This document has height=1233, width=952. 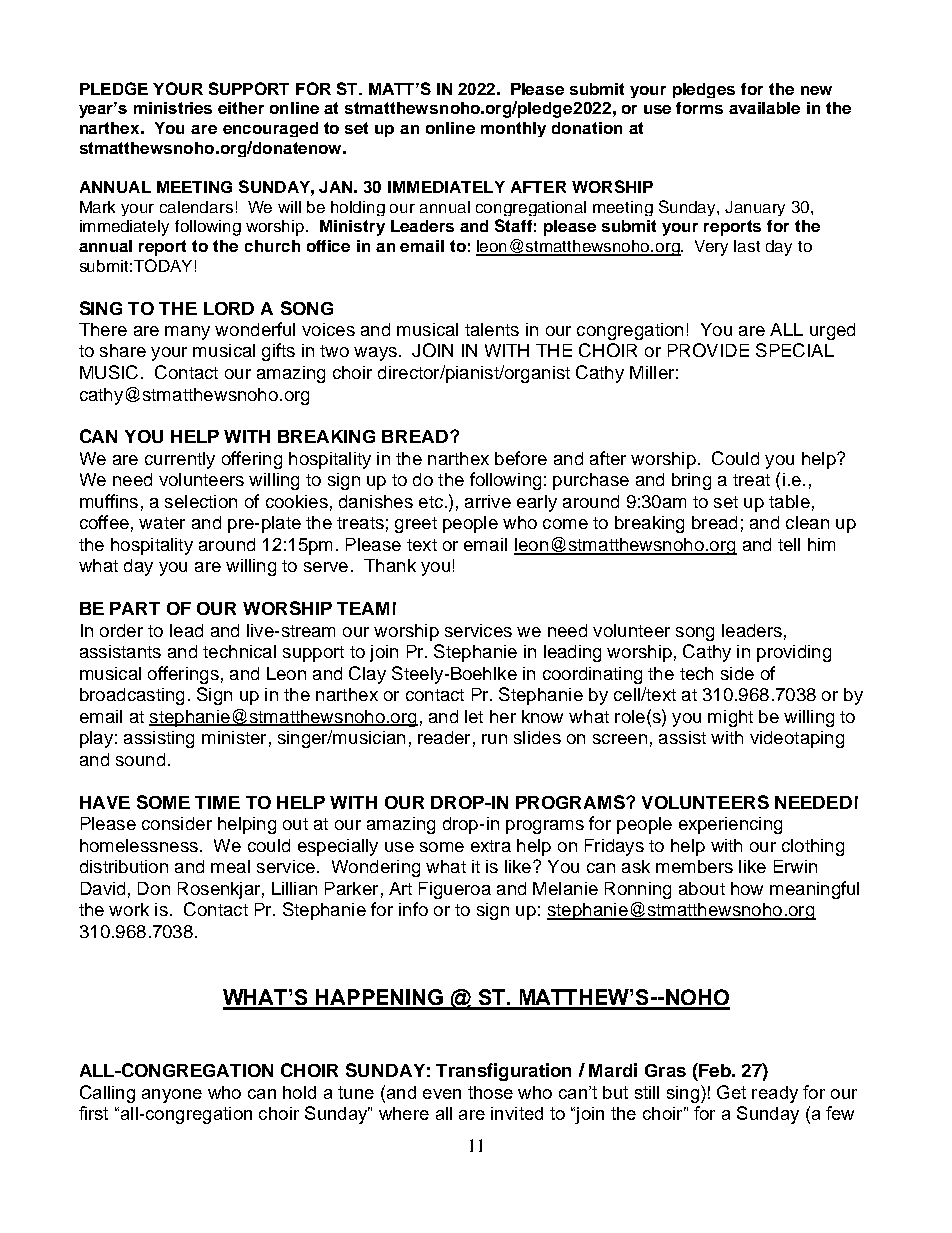 I want to click on those, so click(x=490, y=1092).
